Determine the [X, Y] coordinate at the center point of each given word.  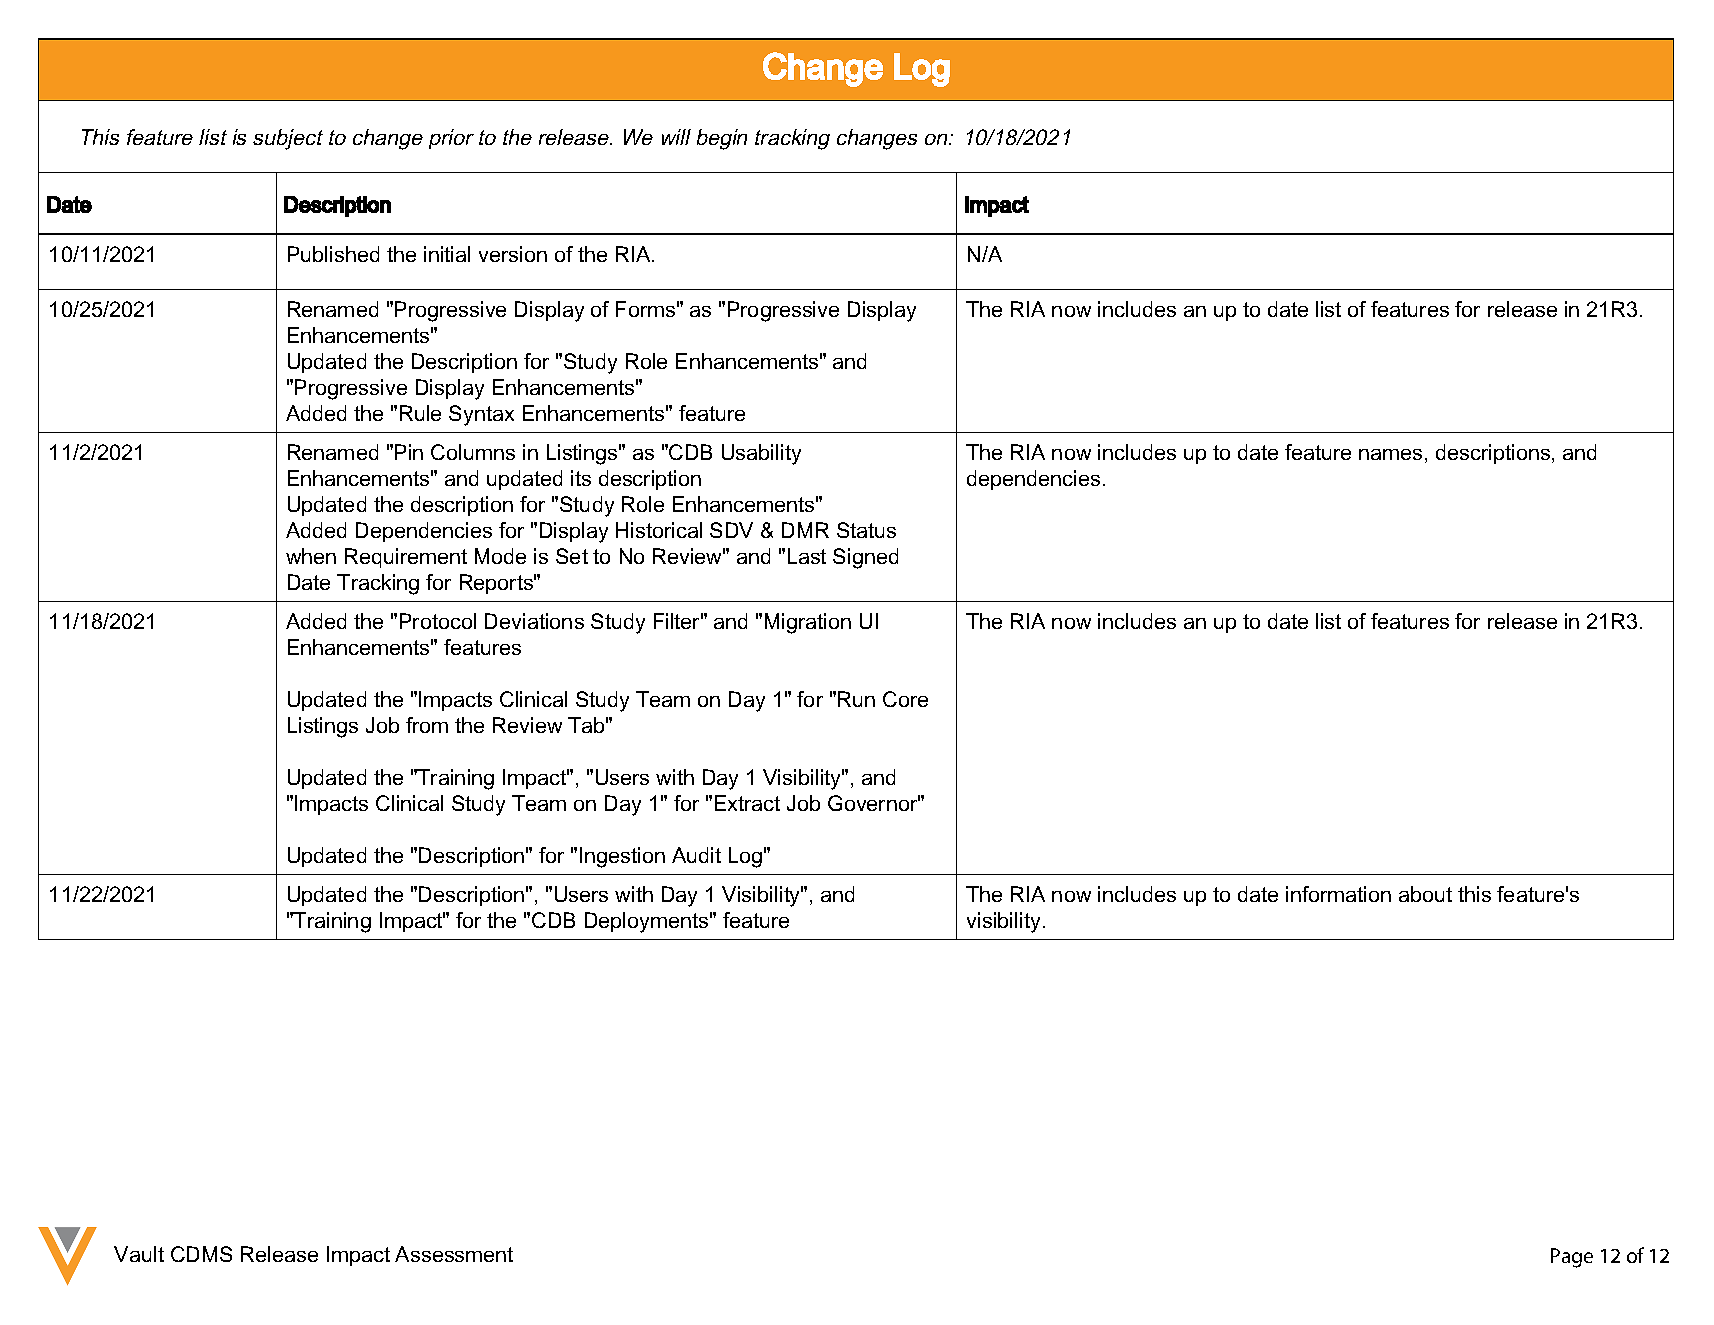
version [513, 254]
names [1390, 454]
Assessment [454, 1254]
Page [1572, 1258]
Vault [139, 1254]
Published [333, 254]
